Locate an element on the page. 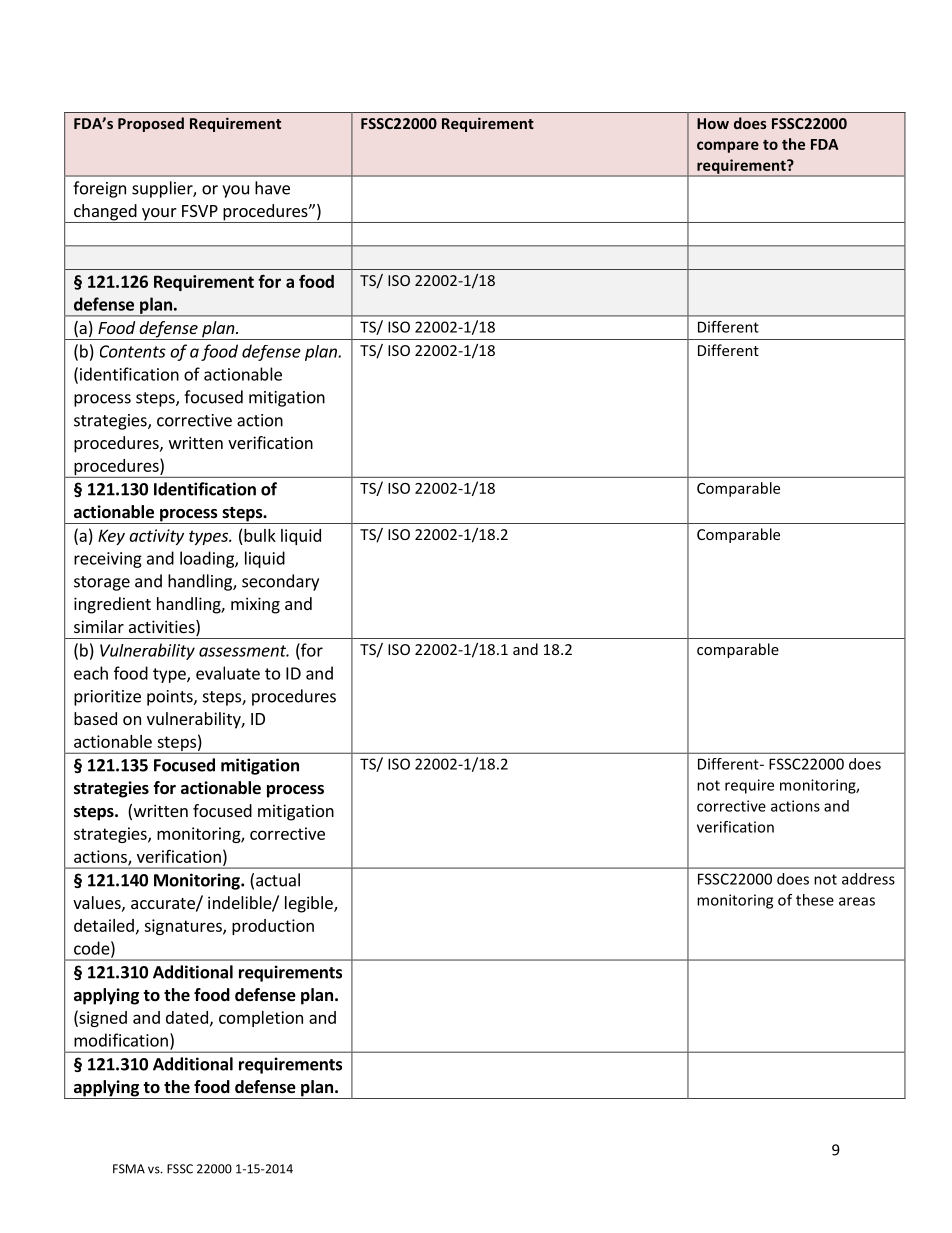 The width and height of the page is (952, 1233). bulk is located at coordinates (260, 535).
